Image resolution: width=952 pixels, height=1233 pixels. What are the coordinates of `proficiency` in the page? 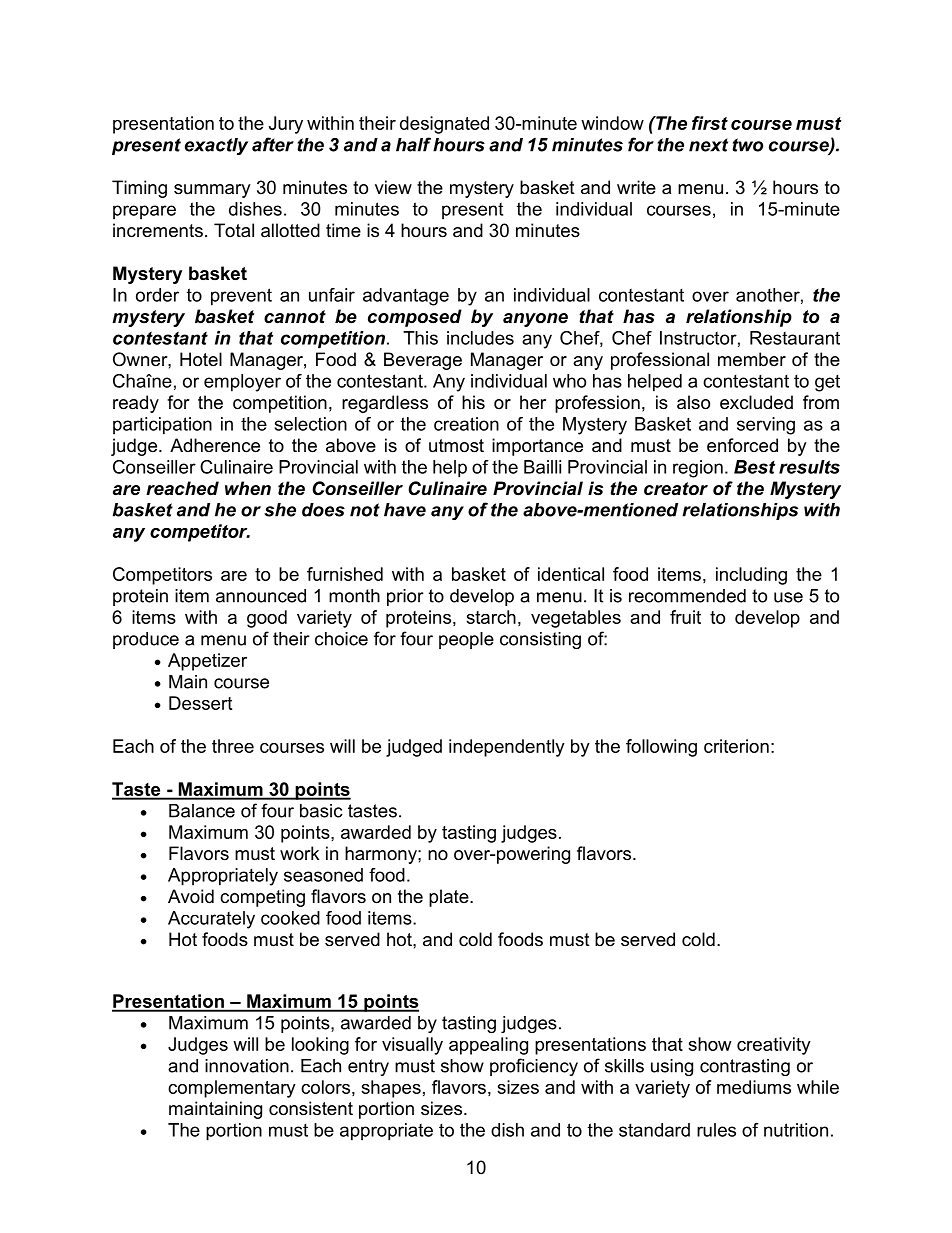 It's located at (534, 1067).
